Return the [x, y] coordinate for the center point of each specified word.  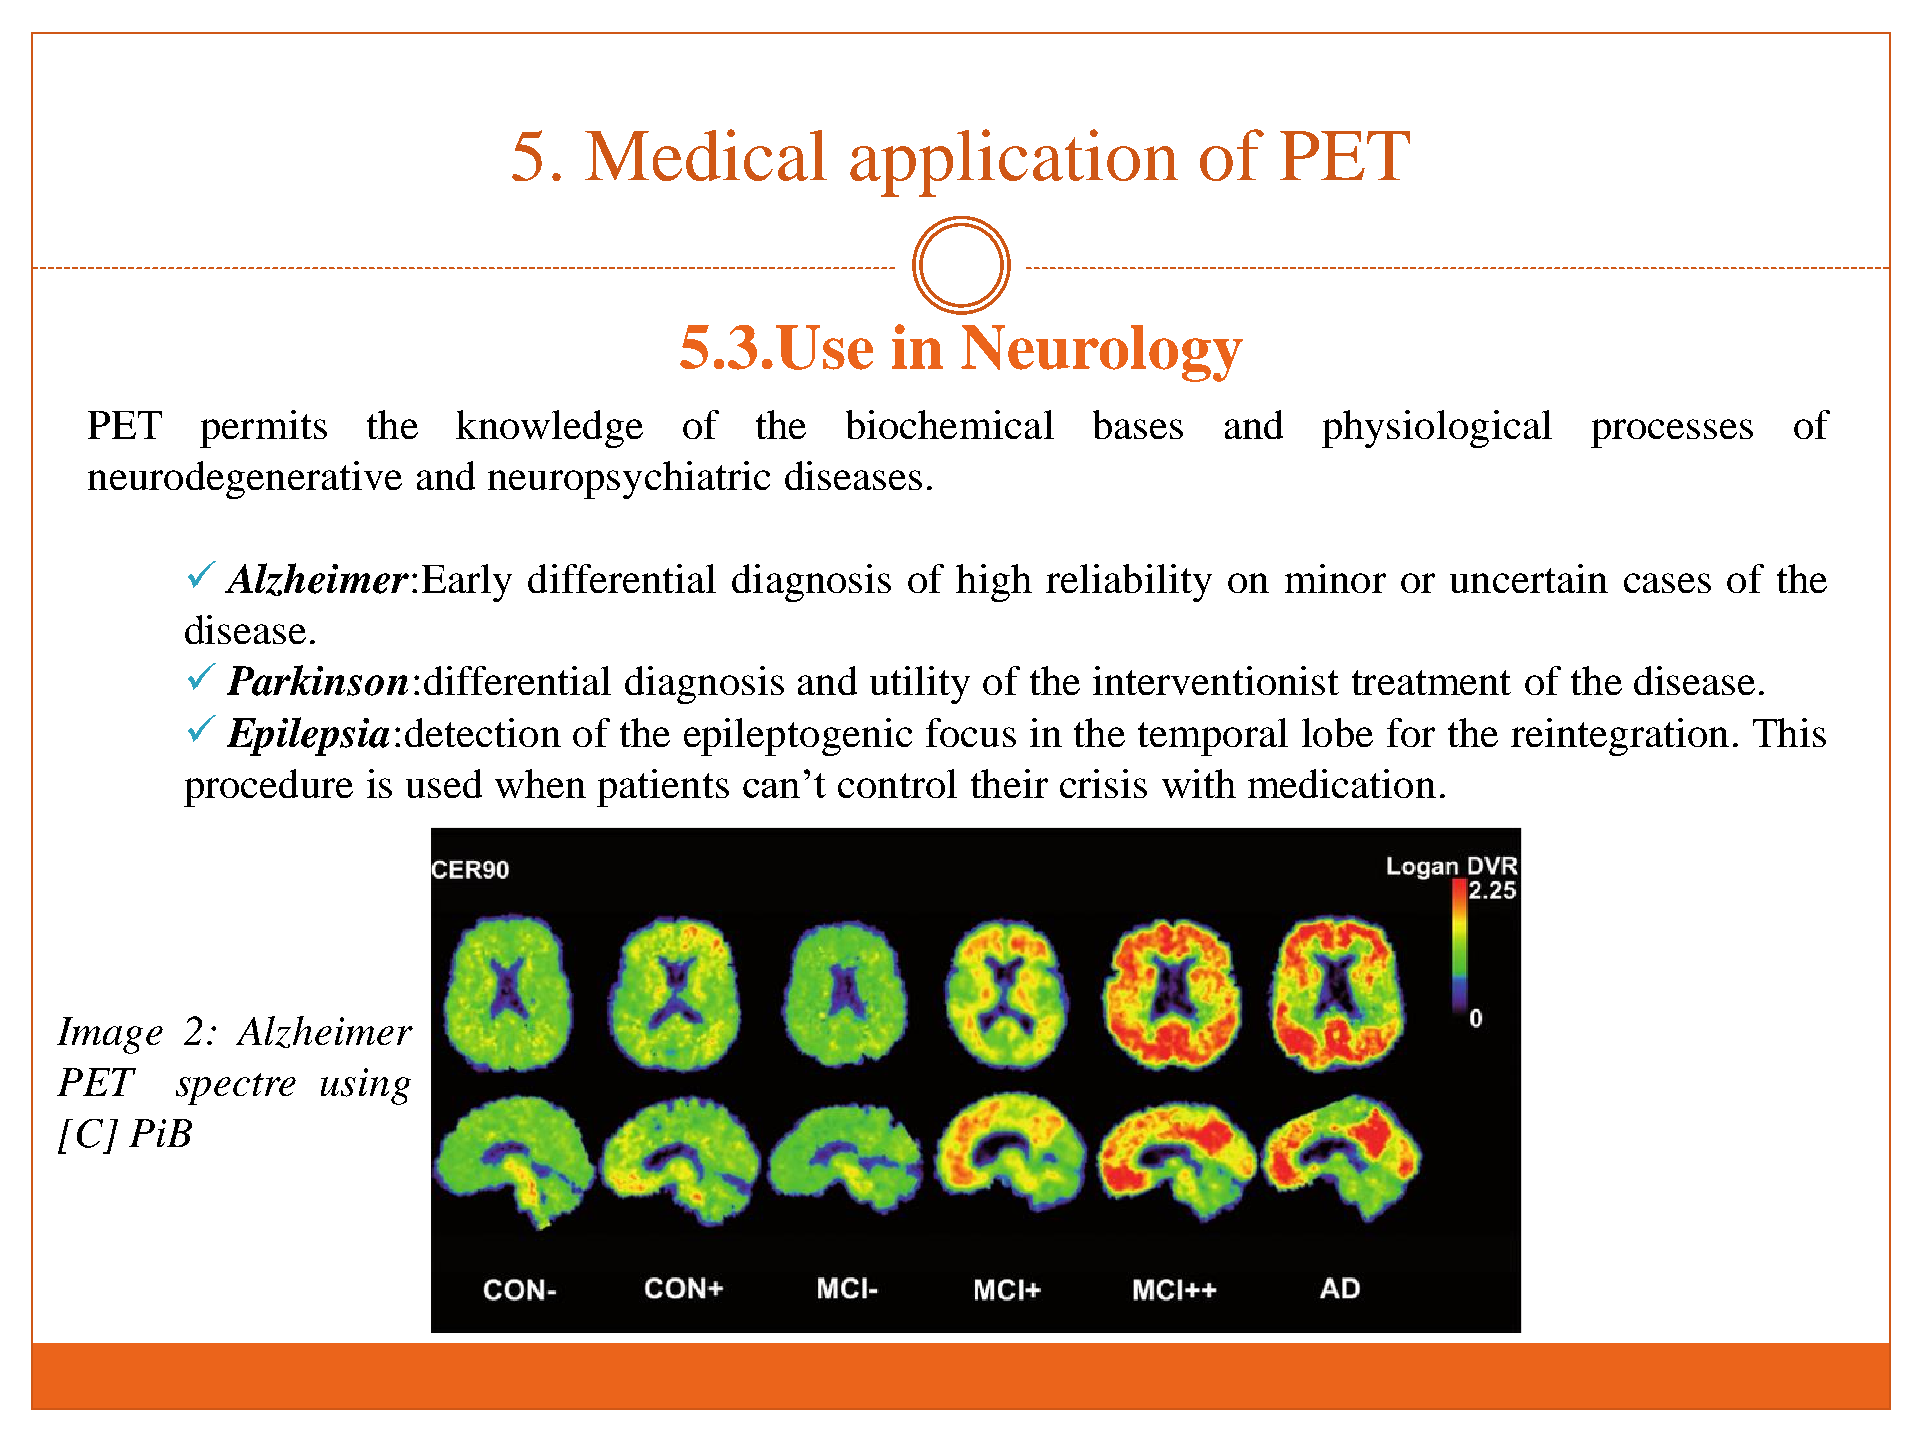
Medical [706, 155]
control [897, 783]
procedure [268, 788]
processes [1672, 433]
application [1014, 163]
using [366, 1086]
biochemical [950, 424]
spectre [236, 1089]
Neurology [1102, 353]
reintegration [1620, 737]
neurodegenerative [245, 480]
